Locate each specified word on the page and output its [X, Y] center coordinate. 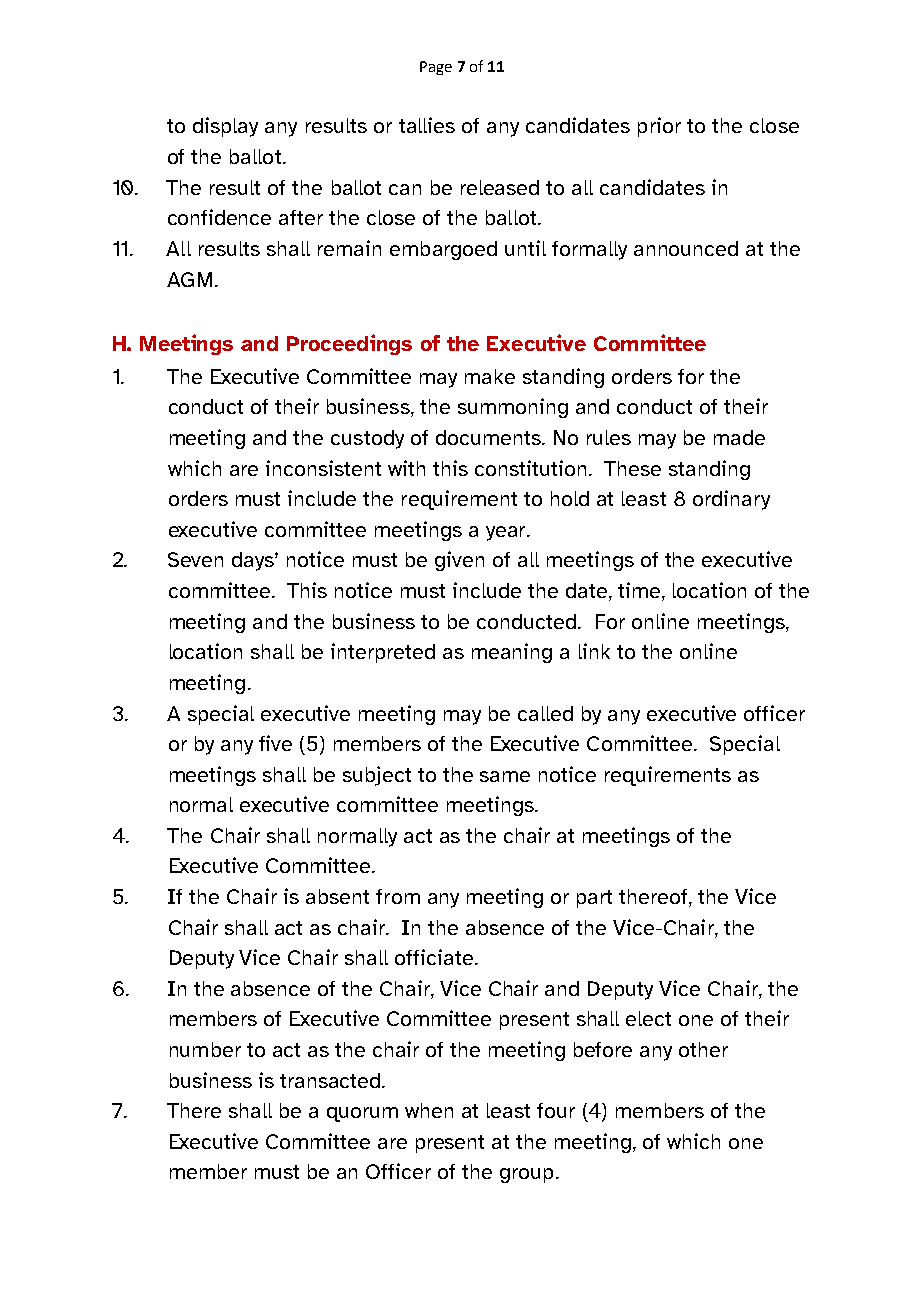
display [225, 127]
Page [436, 68]
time [640, 591]
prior [659, 127]
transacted [331, 1080]
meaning [512, 653]
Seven [195, 559]
